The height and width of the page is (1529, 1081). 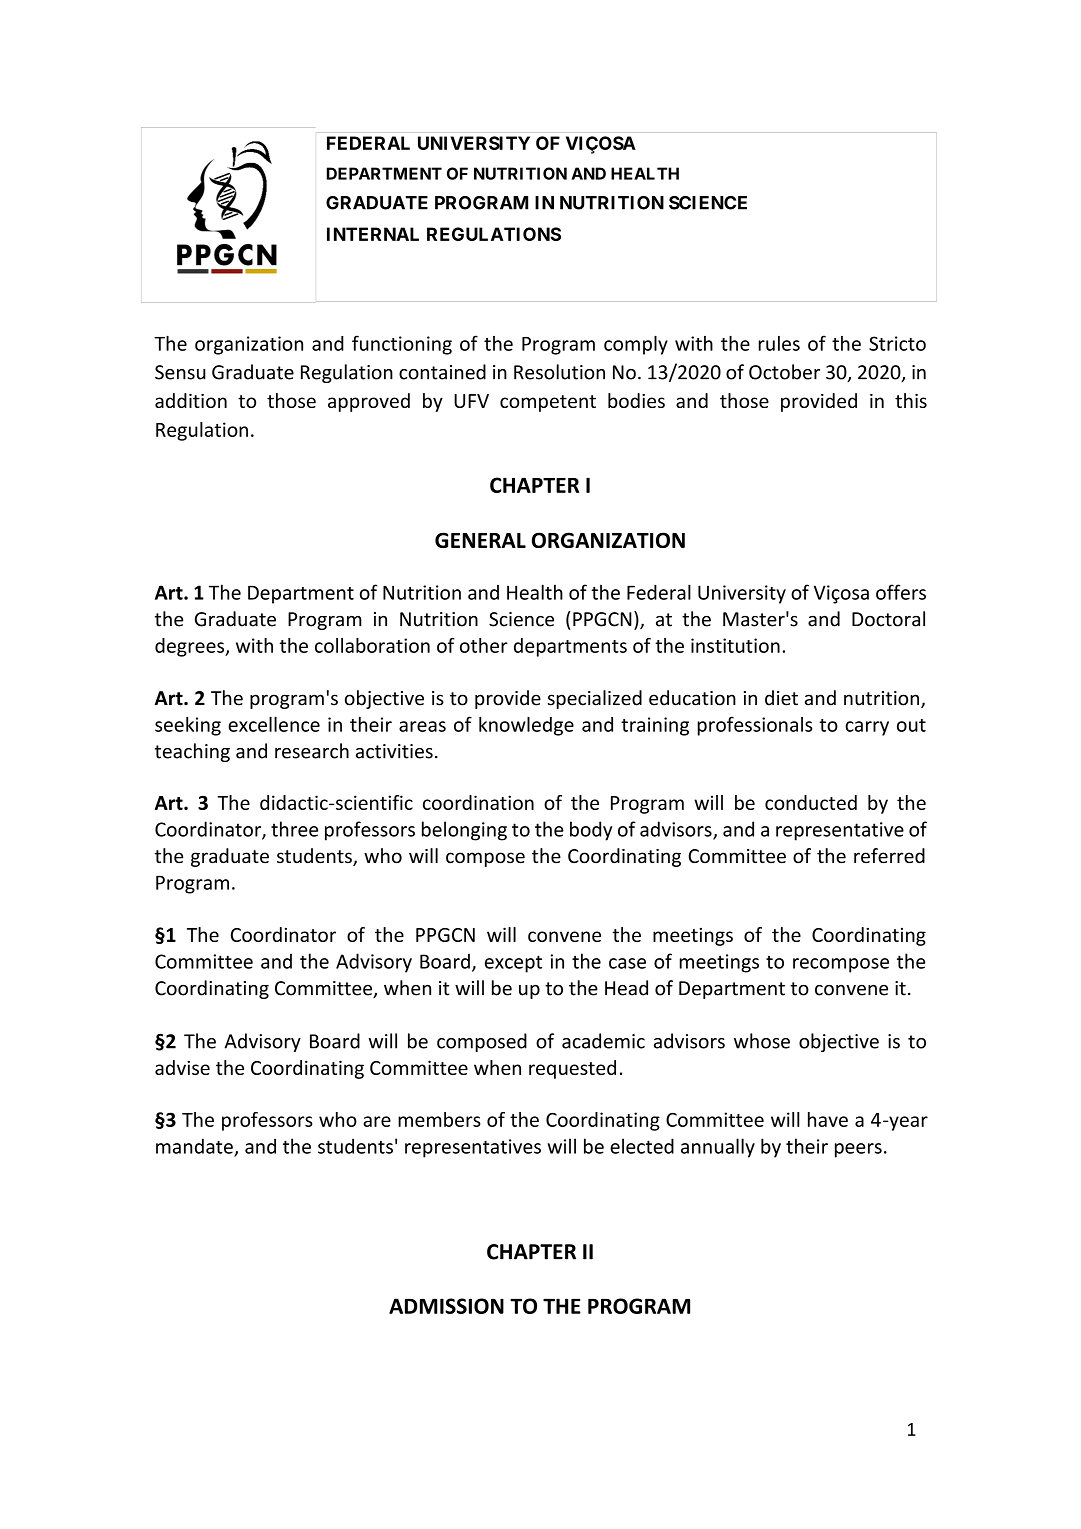 I want to click on INTERNAL, so click(x=373, y=234).
